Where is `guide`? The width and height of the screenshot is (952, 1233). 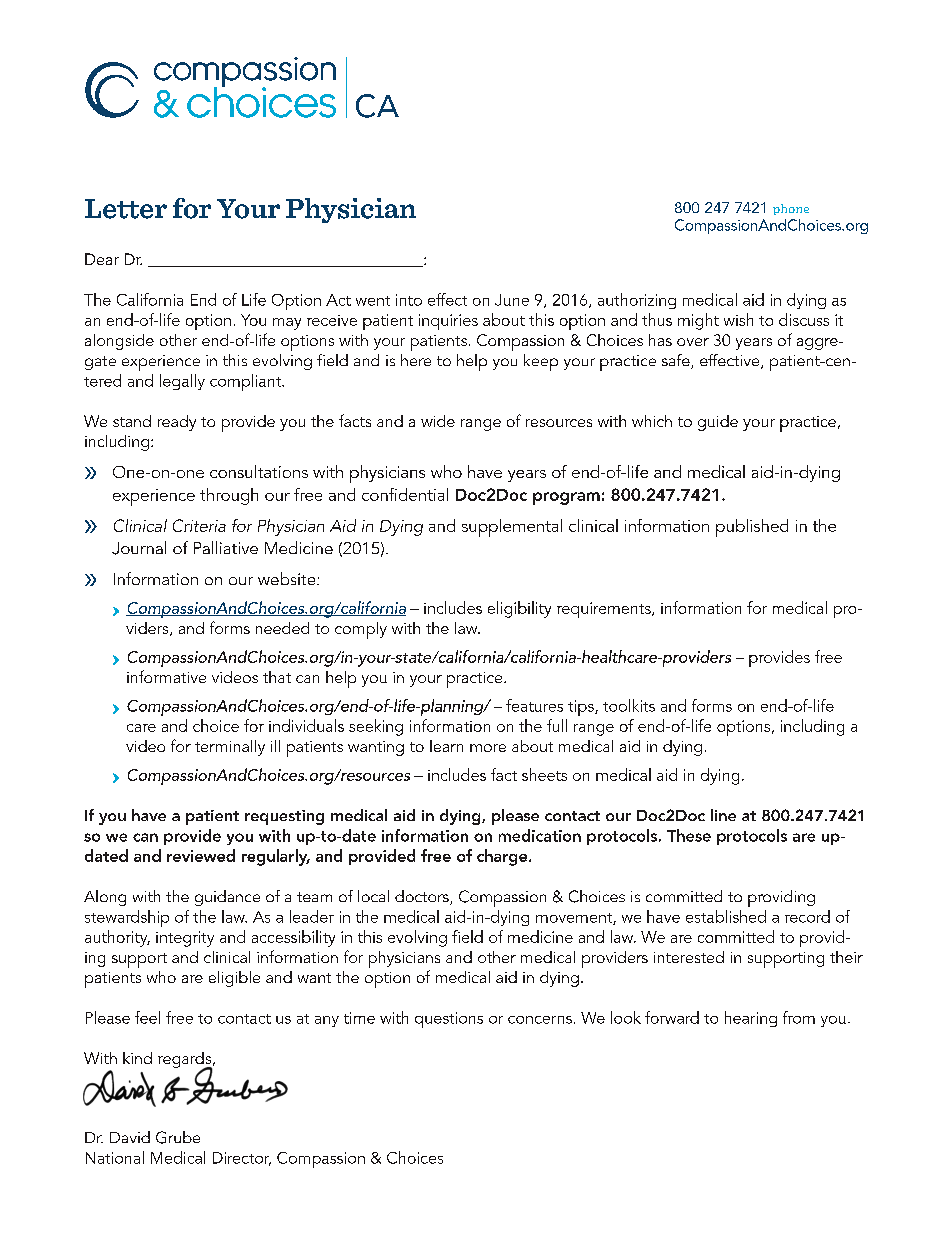 guide is located at coordinates (718, 423).
